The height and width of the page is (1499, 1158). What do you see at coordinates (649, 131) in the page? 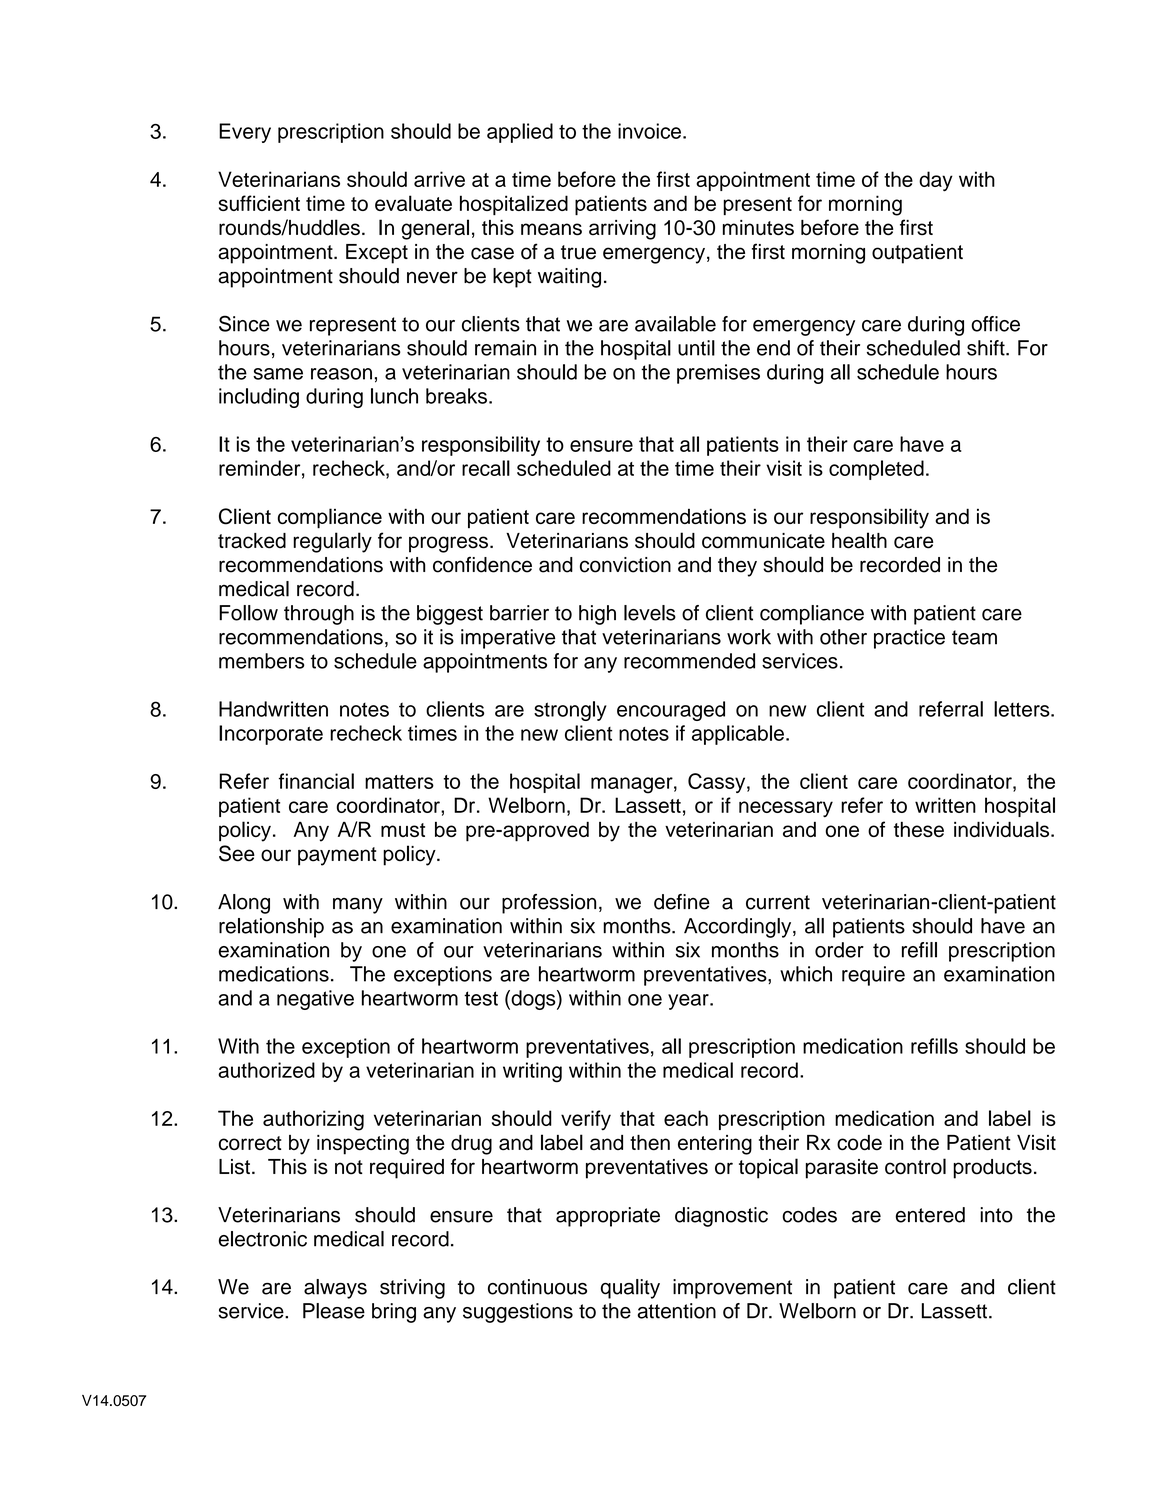
I see `invoice` at bounding box center [649, 131].
